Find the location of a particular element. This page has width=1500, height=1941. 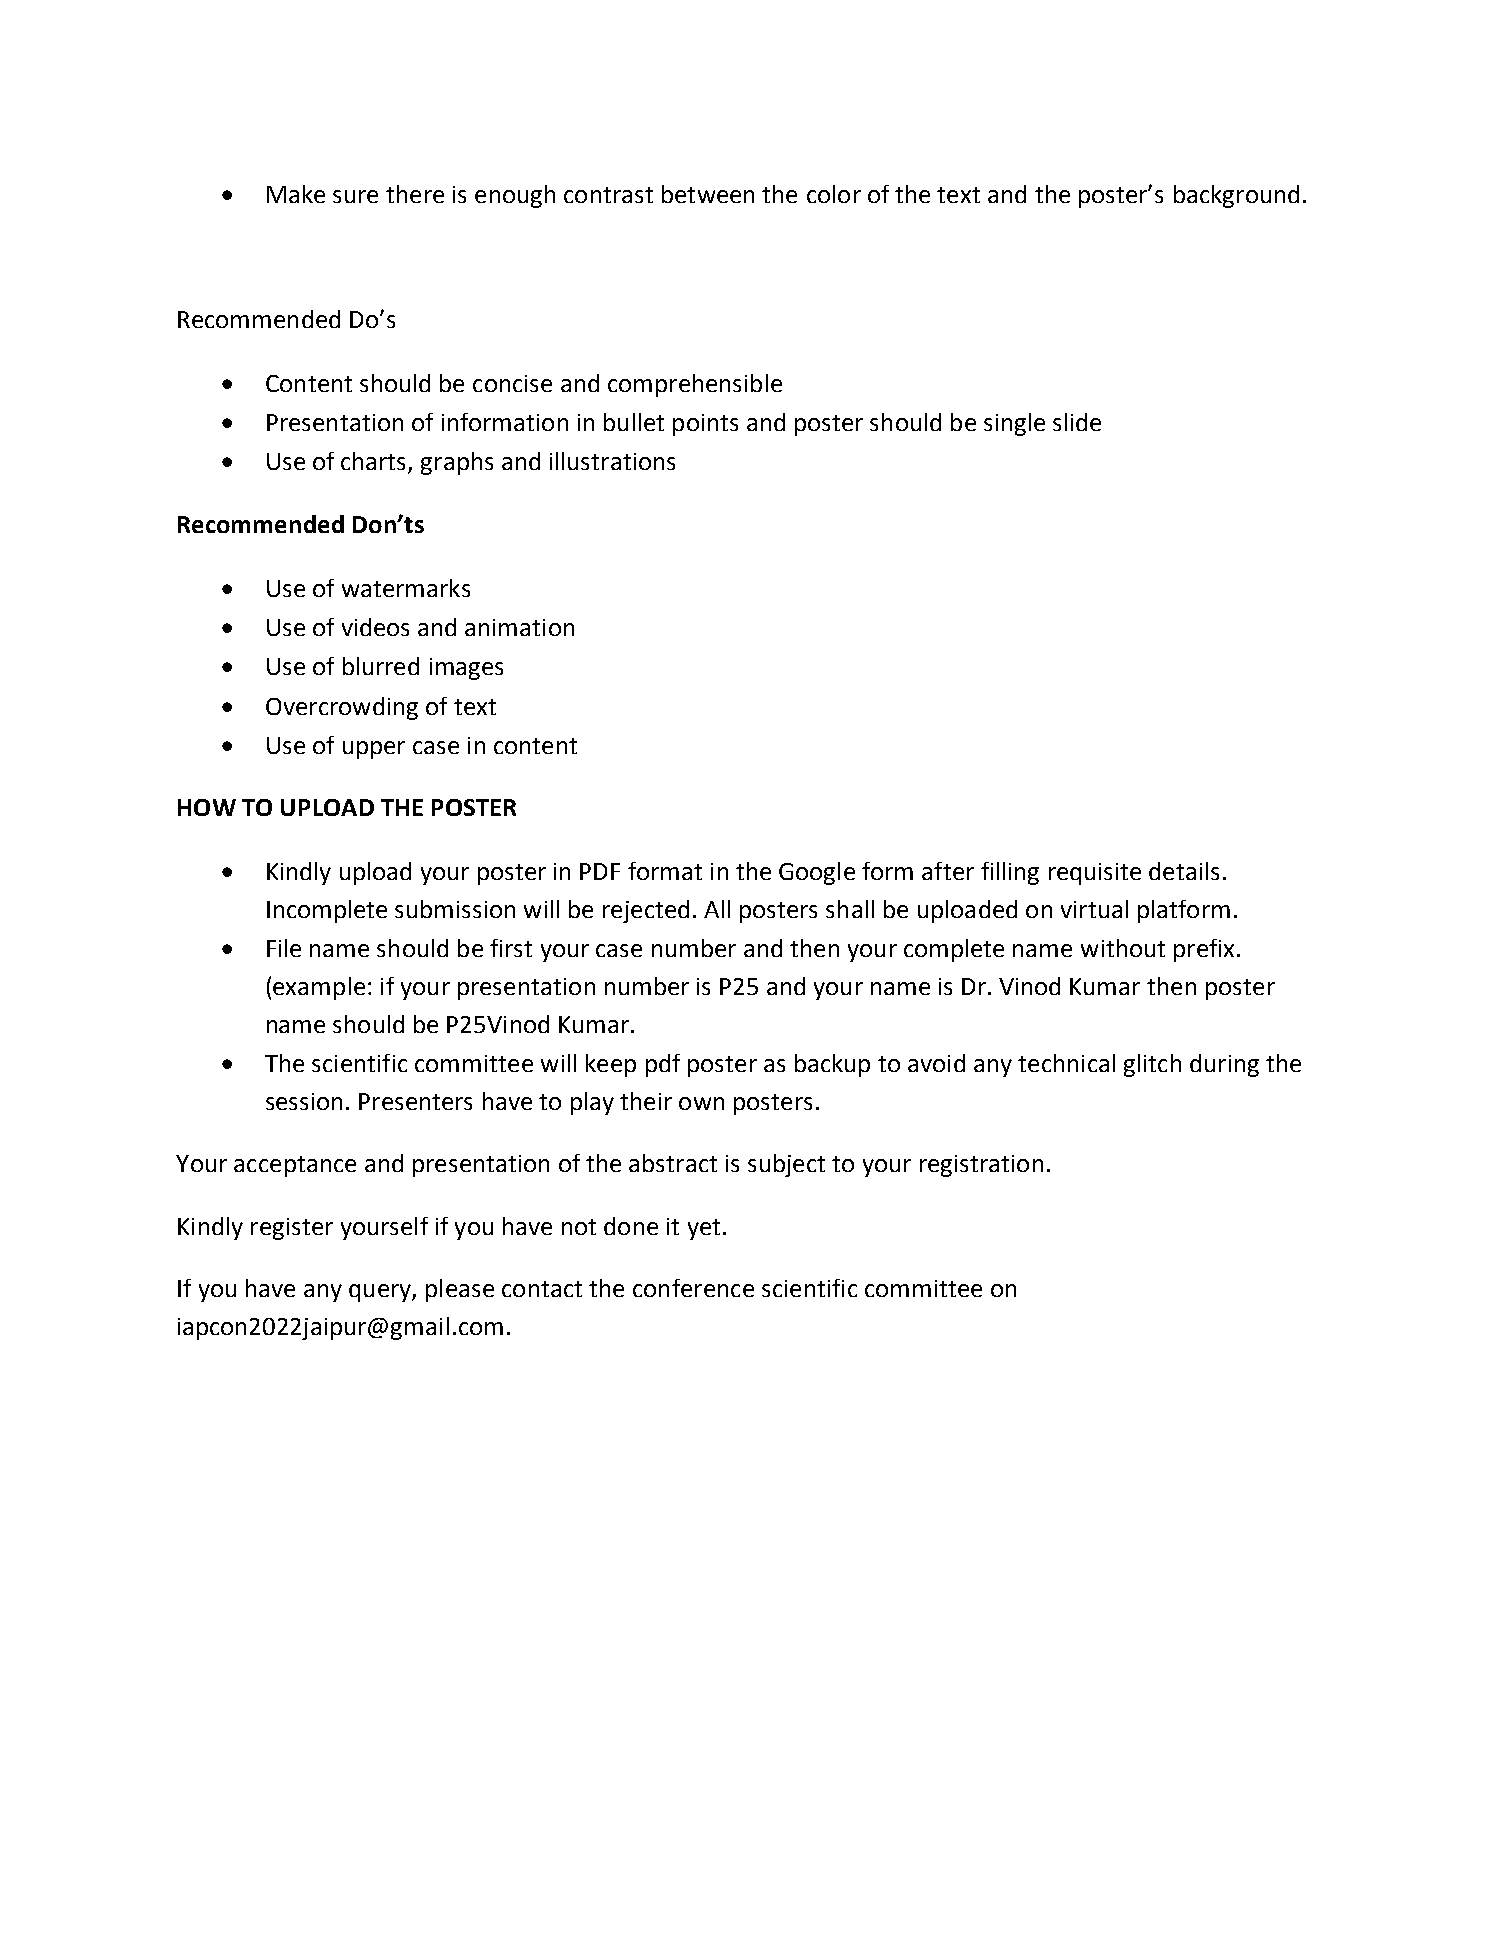

requisite is located at coordinates (1095, 874).
